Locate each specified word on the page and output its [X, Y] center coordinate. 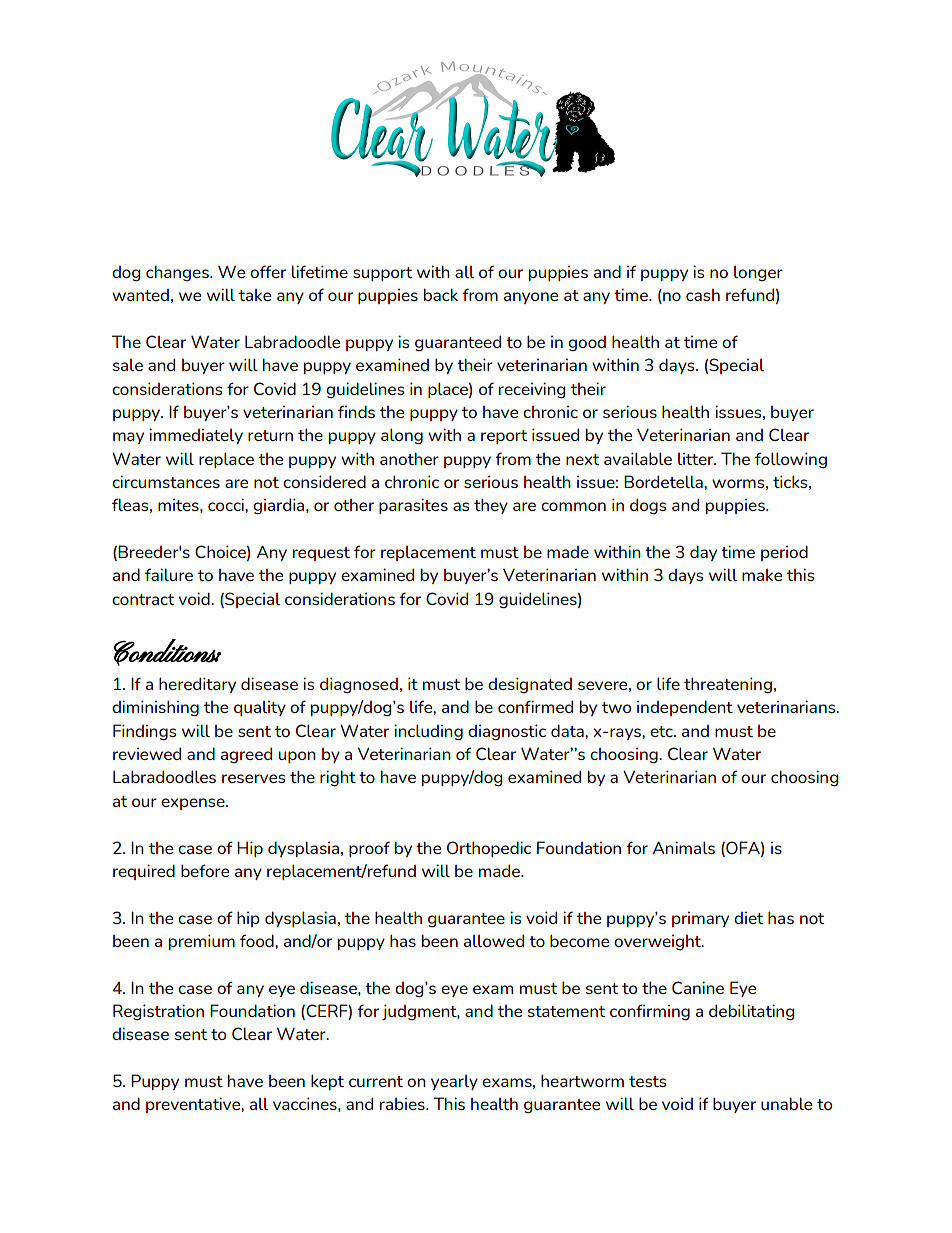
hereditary [197, 685]
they [491, 506]
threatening [728, 685]
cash [703, 295]
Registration [158, 1012]
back [441, 294]
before [205, 870]
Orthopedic [489, 849]
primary [700, 919]
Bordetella [664, 481]
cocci [227, 504]
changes [178, 273]
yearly [454, 1082]
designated [530, 685]
